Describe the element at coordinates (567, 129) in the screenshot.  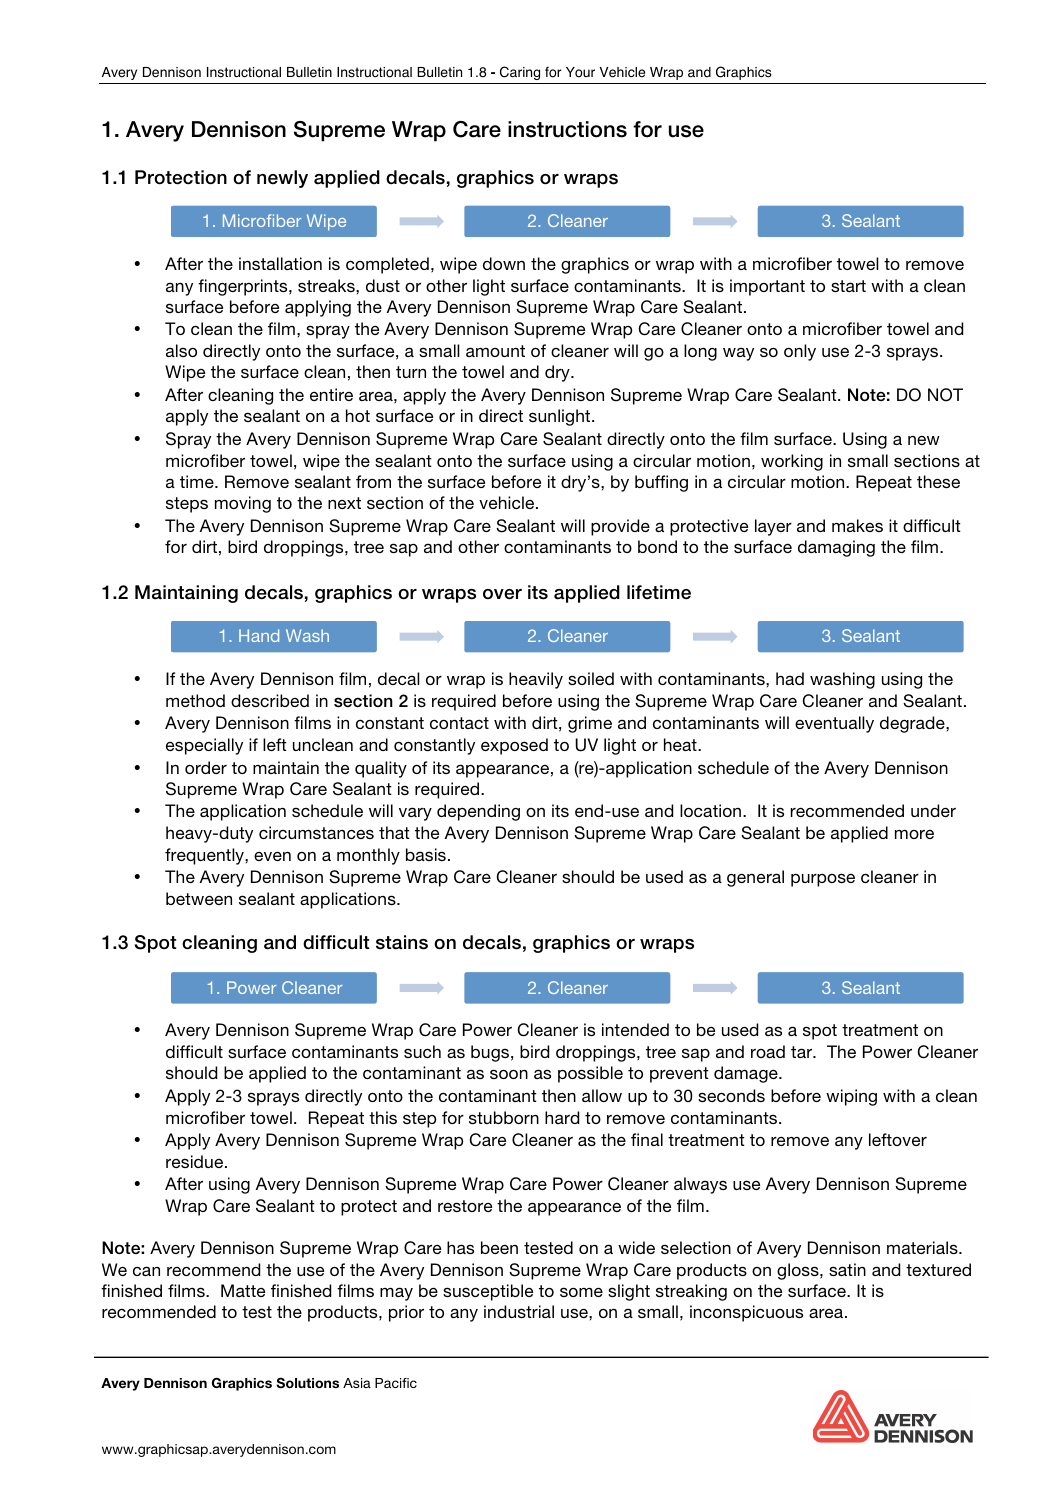
I see `instructions` at that location.
